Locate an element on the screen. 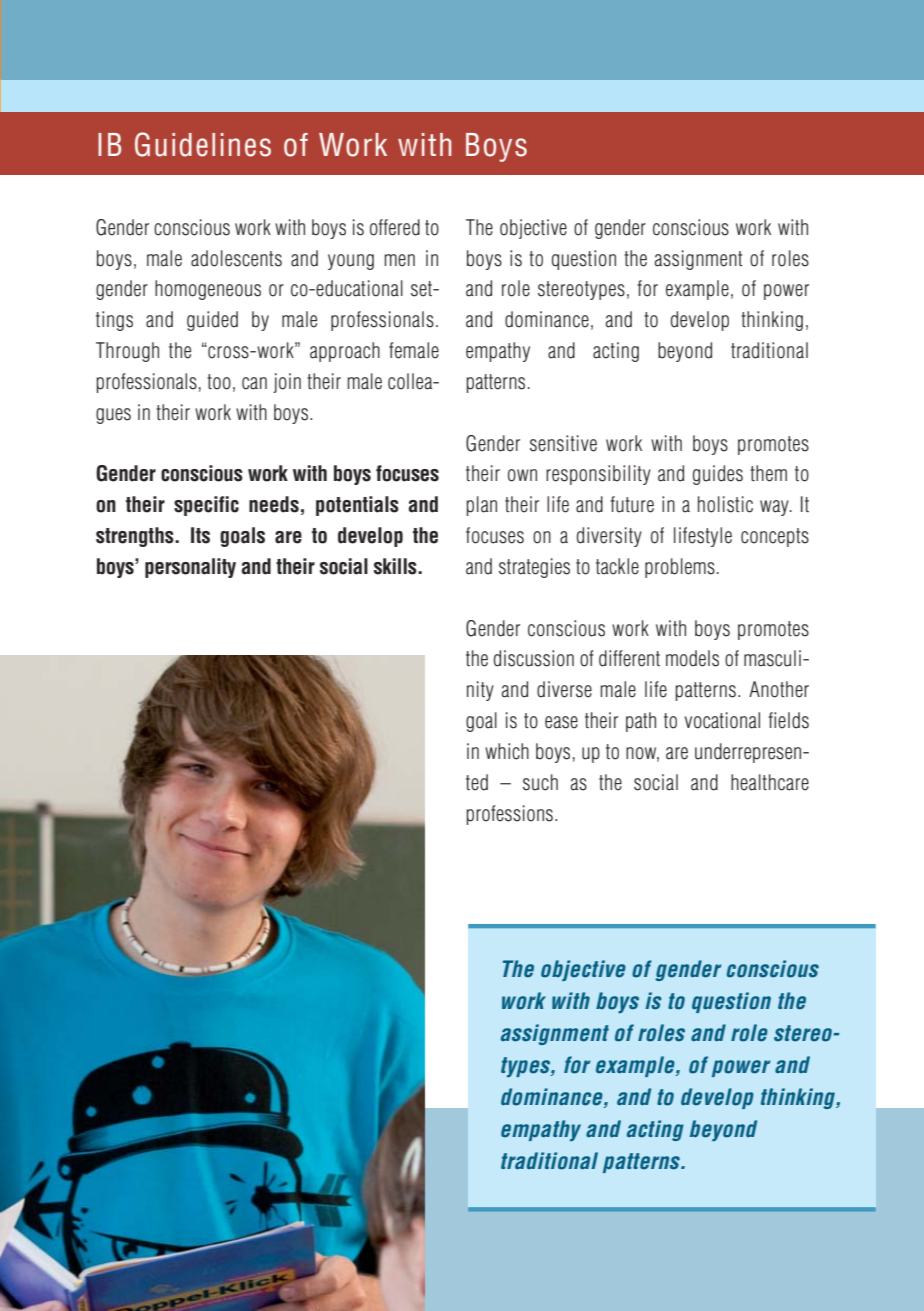 The height and width of the screenshot is (1311, 924). guides is located at coordinates (718, 475).
